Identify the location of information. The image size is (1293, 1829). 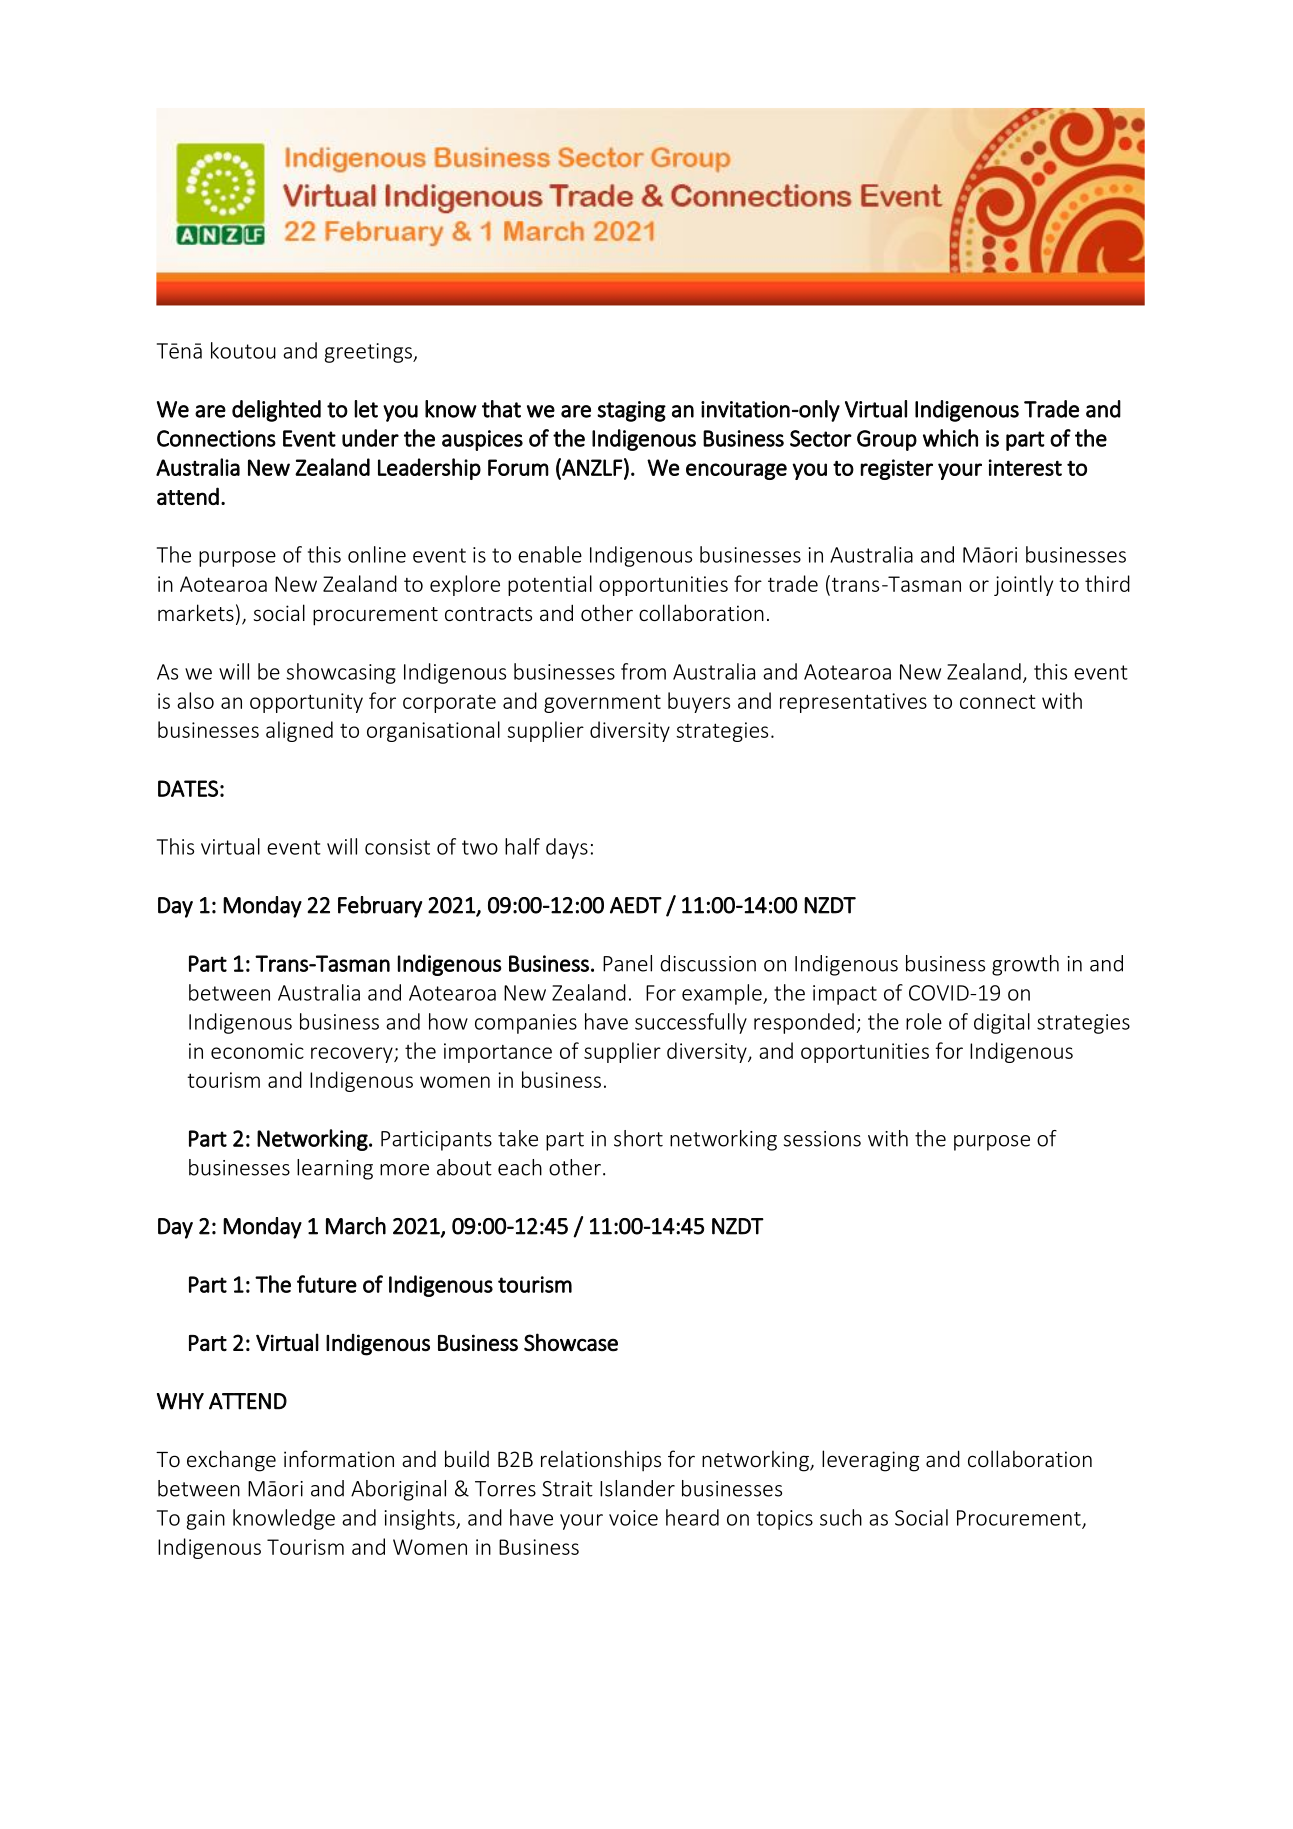
(339, 1458).
